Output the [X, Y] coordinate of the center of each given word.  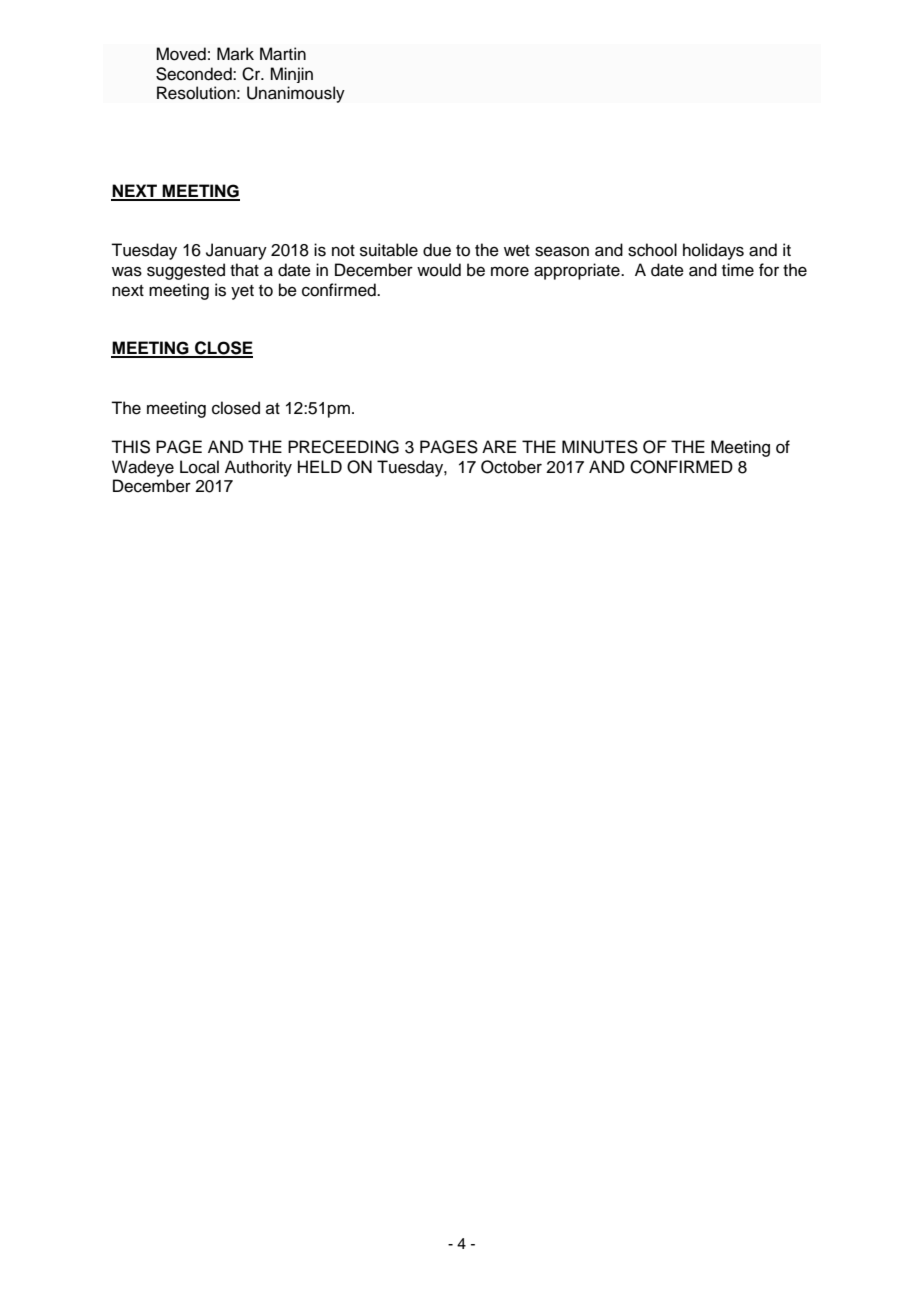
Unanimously [296, 94]
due [437, 250]
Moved [181, 54]
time [738, 270]
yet [242, 292]
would [439, 270]
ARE [499, 446]
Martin [283, 54]
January [236, 251]
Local [199, 467]
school [652, 250]
